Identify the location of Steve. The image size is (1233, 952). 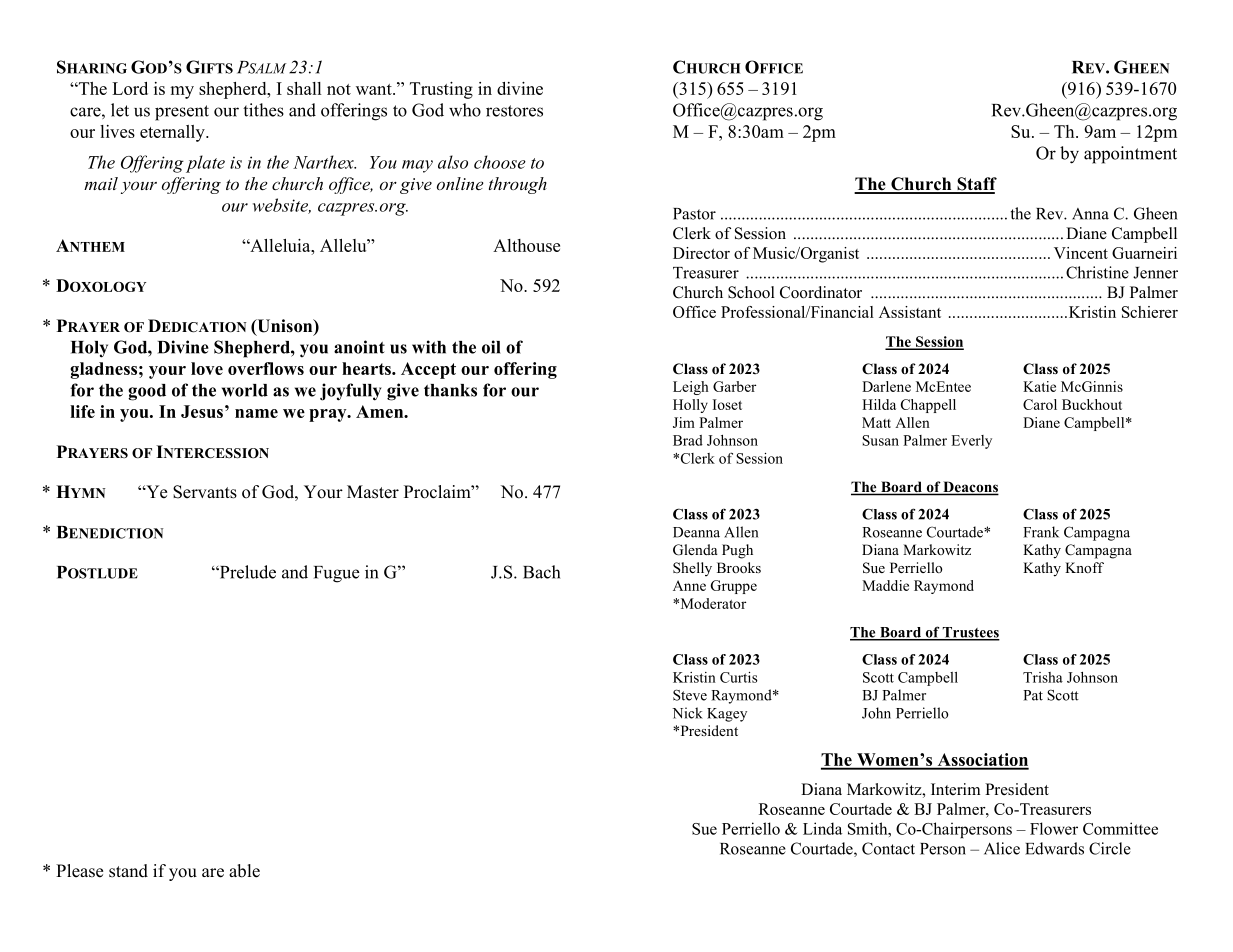
(690, 695).
